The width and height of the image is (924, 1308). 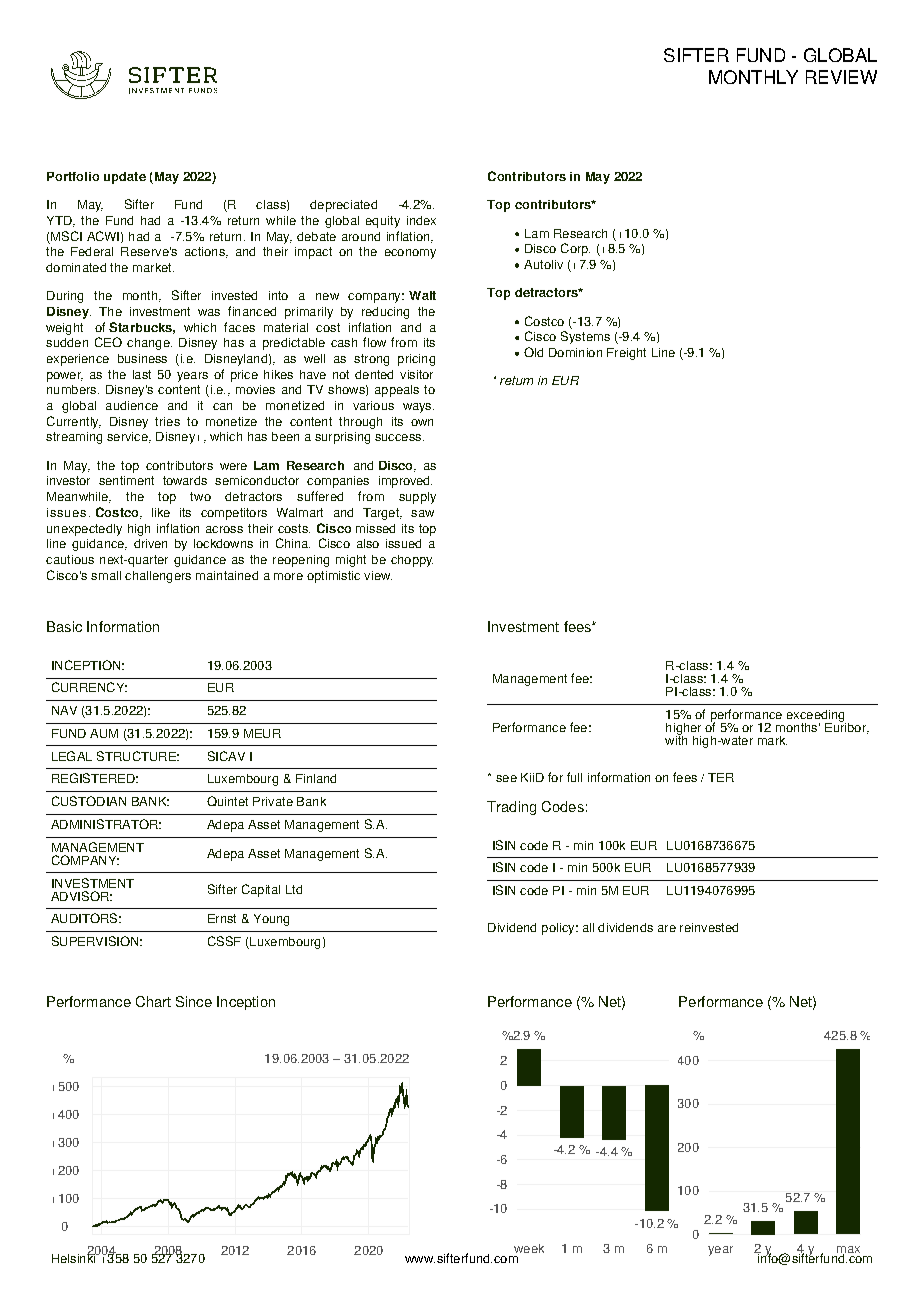 What do you see at coordinates (125, 178) in the image?
I see `update` at bounding box center [125, 178].
